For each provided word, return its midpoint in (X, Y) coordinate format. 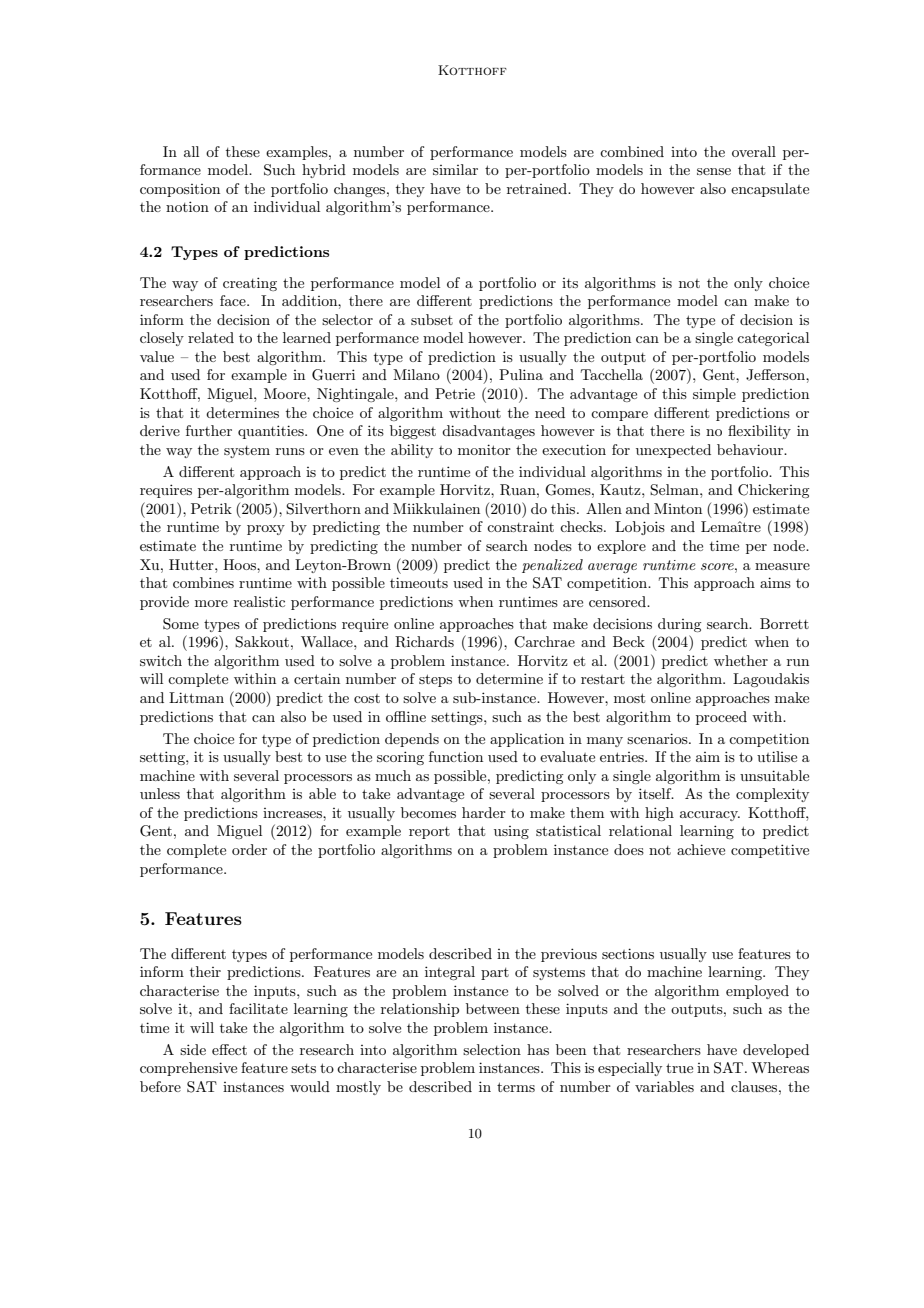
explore (621, 547)
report (429, 833)
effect (229, 1049)
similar (455, 169)
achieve (701, 849)
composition (180, 190)
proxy (266, 530)
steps (435, 680)
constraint (520, 526)
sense (714, 171)
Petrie (455, 393)
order (249, 849)
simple (714, 395)
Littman (196, 697)
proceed (721, 718)
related (211, 337)
